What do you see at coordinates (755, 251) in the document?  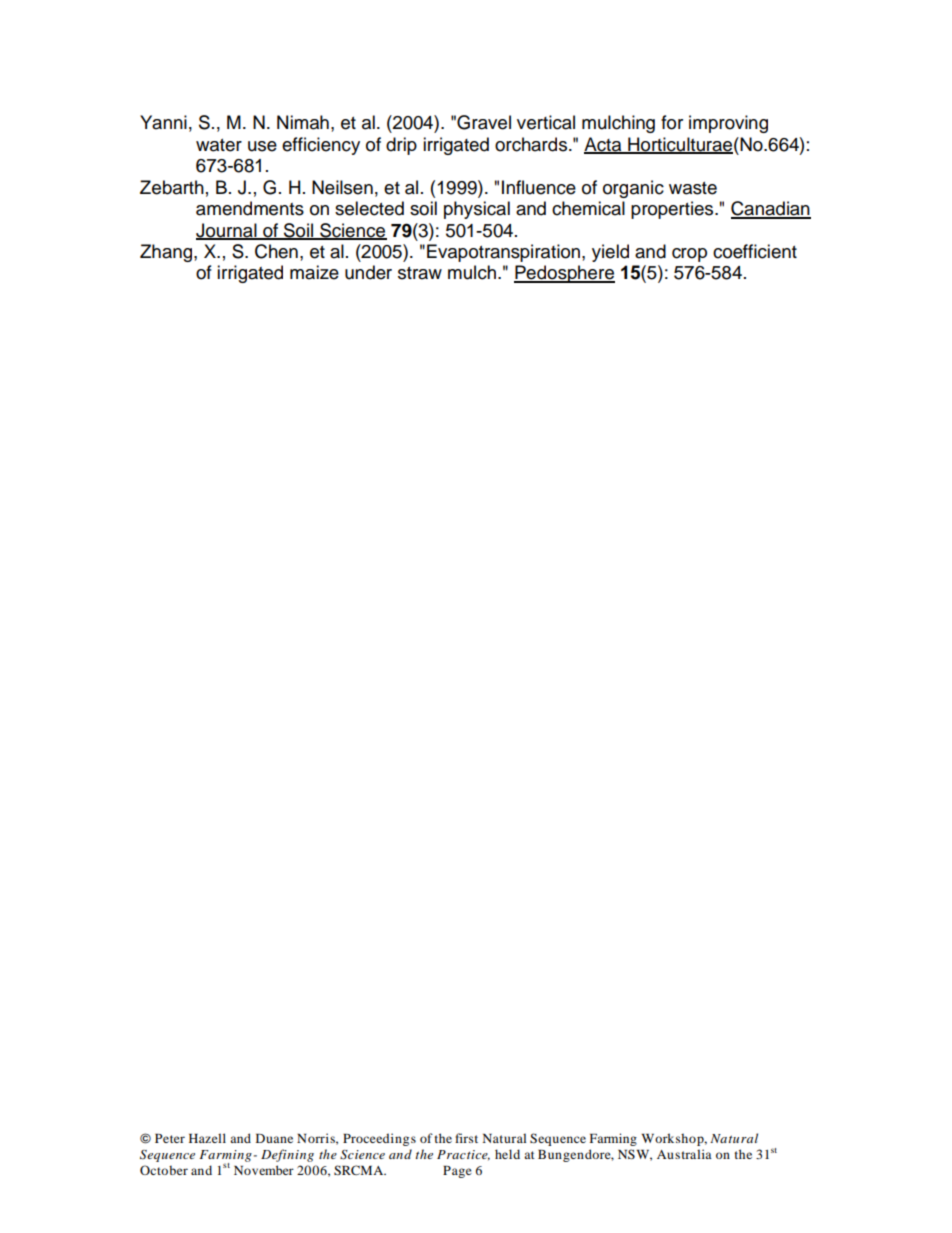 I see `coefficient` at bounding box center [755, 251].
